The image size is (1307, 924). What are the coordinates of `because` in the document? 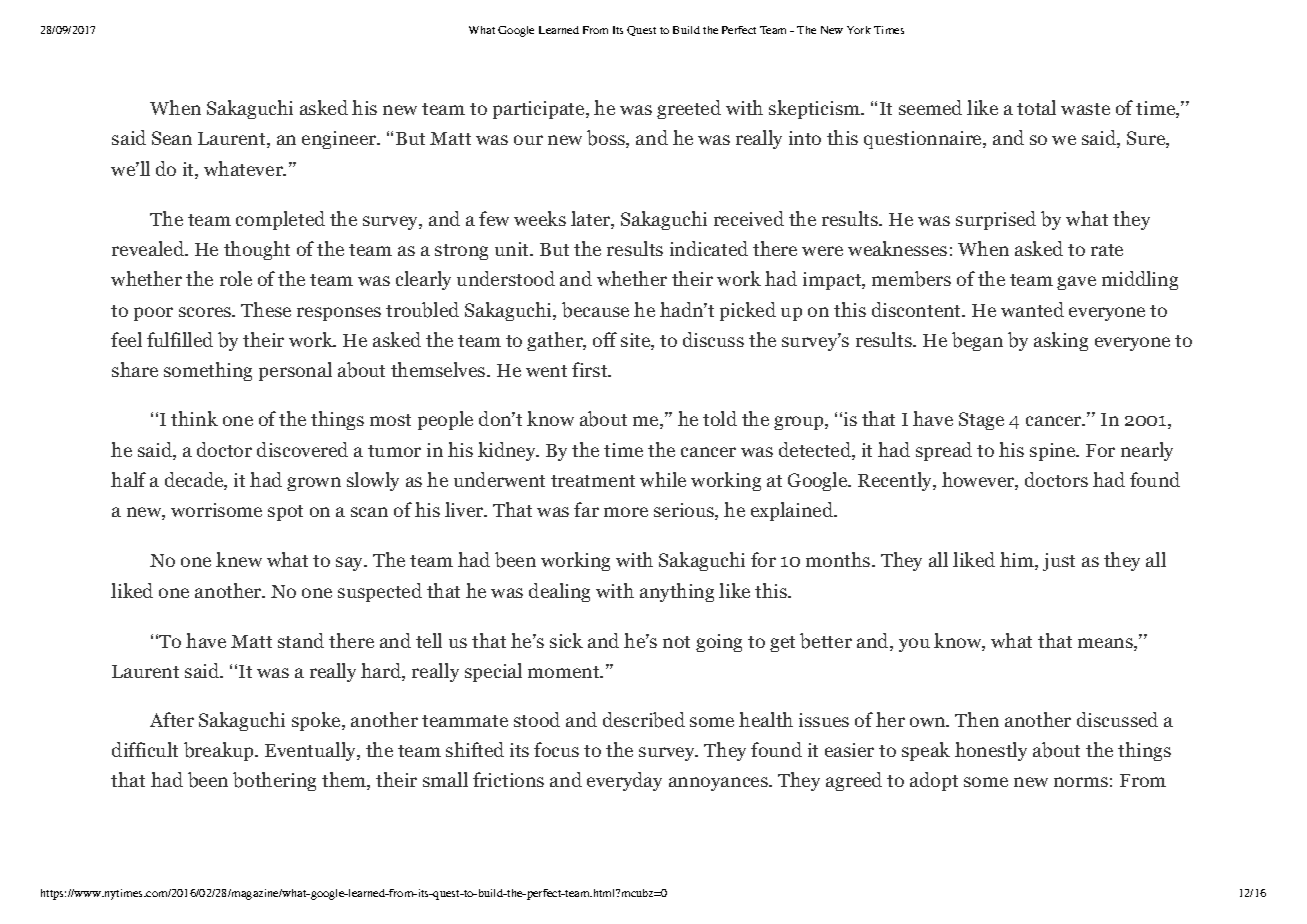 It's located at (595, 310).
